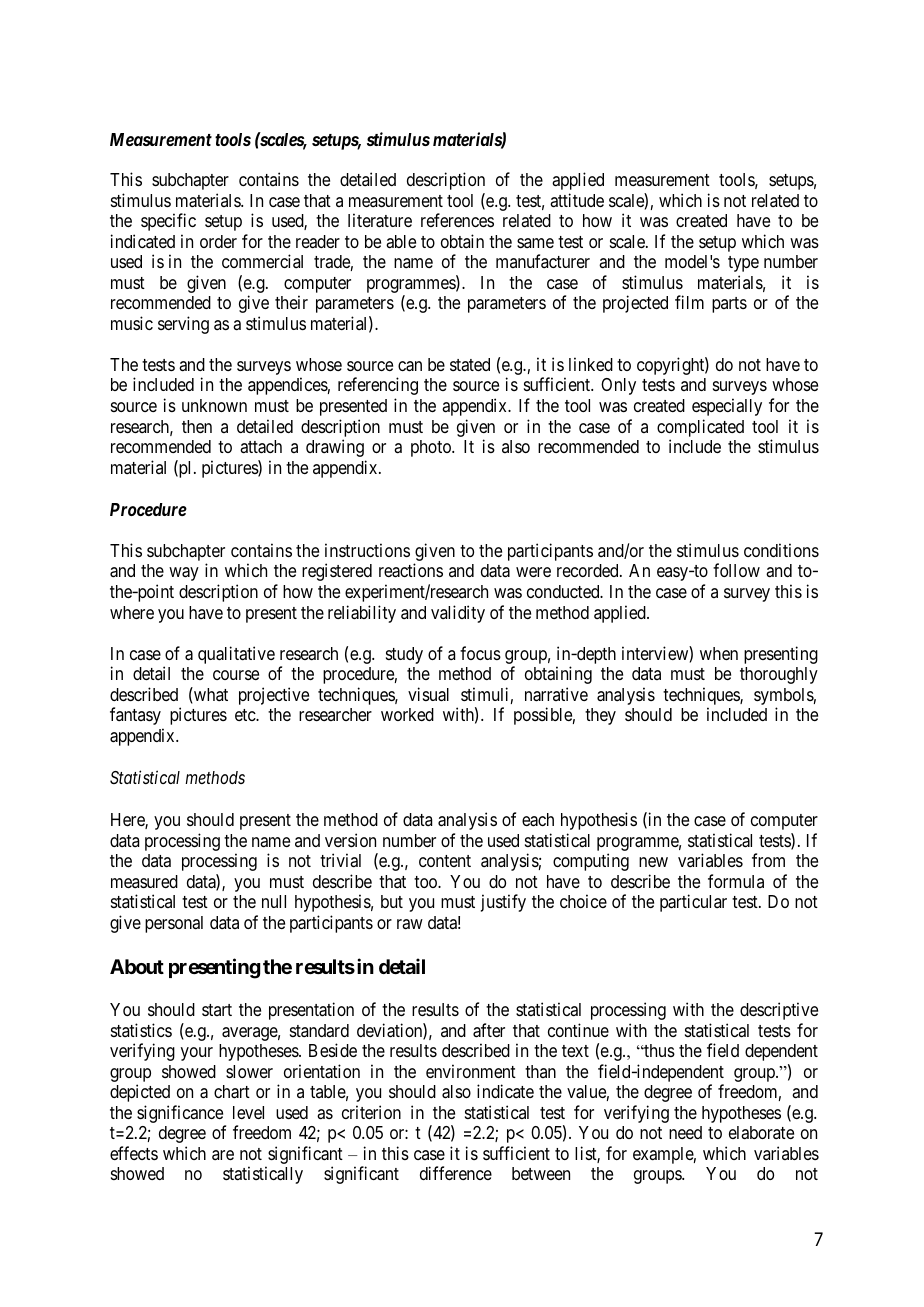  I want to click on difference, so click(456, 1173).
